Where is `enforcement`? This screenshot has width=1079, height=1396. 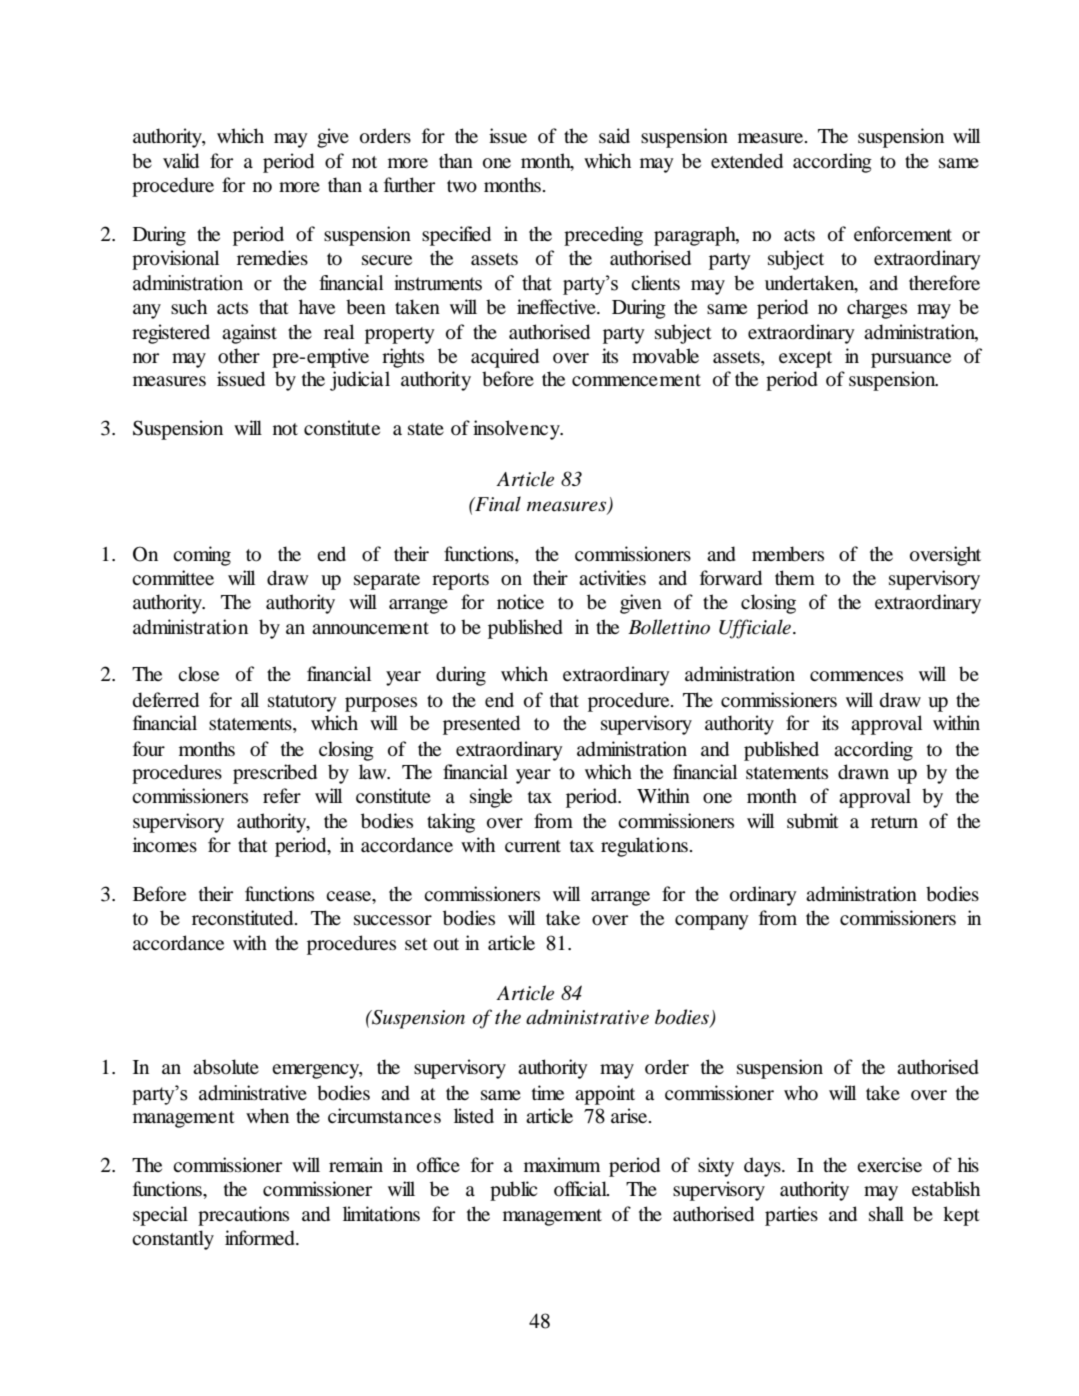
enforcement is located at coordinates (903, 234).
